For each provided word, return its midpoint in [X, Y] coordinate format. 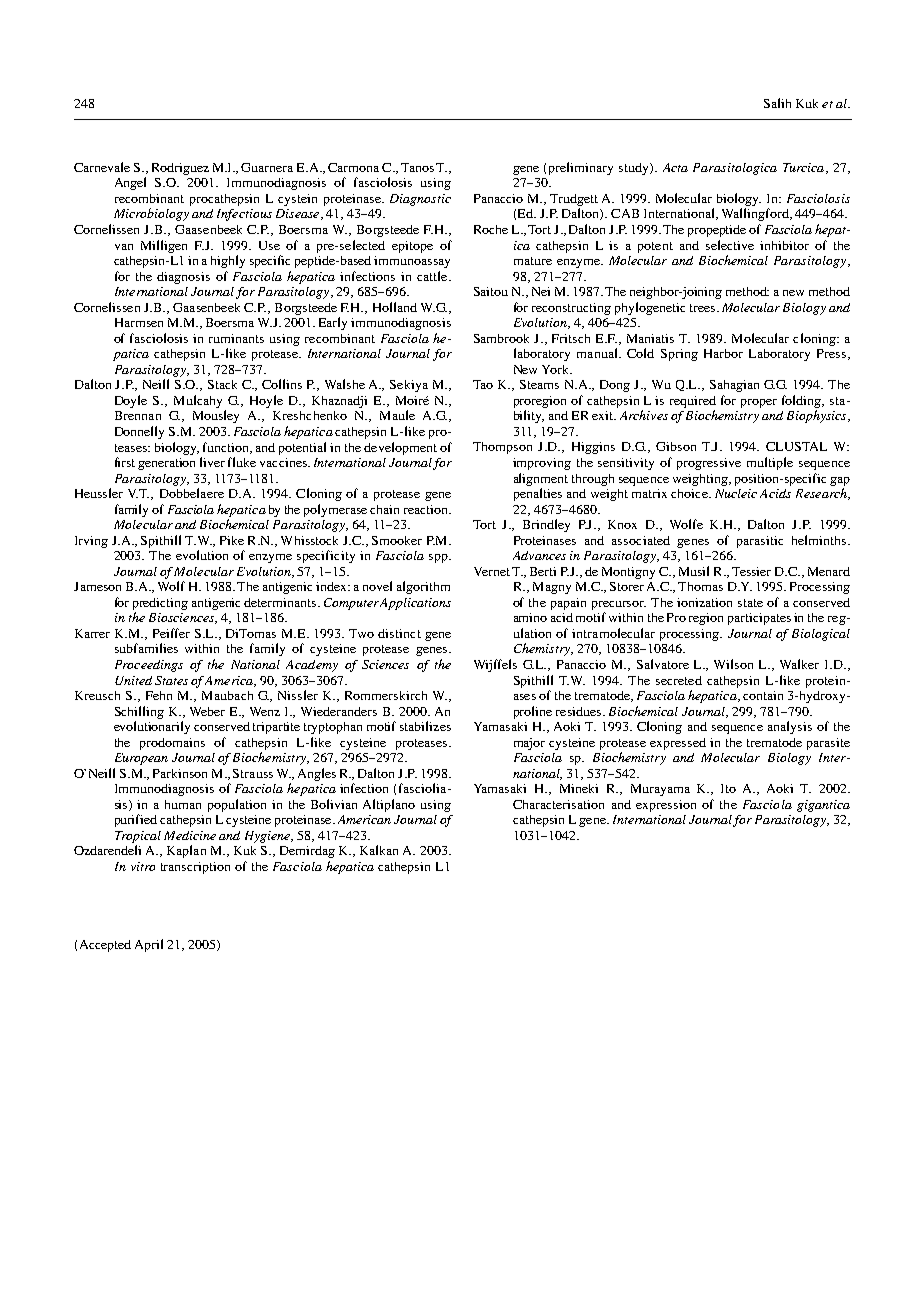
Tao [483, 384]
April [149, 945]
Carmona [353, 167]
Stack [222, 384]
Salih [777, 103]
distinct [399, 633]
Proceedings [149, 666]
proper [759, 403]
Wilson [733, 664]
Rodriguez [180, 169]
